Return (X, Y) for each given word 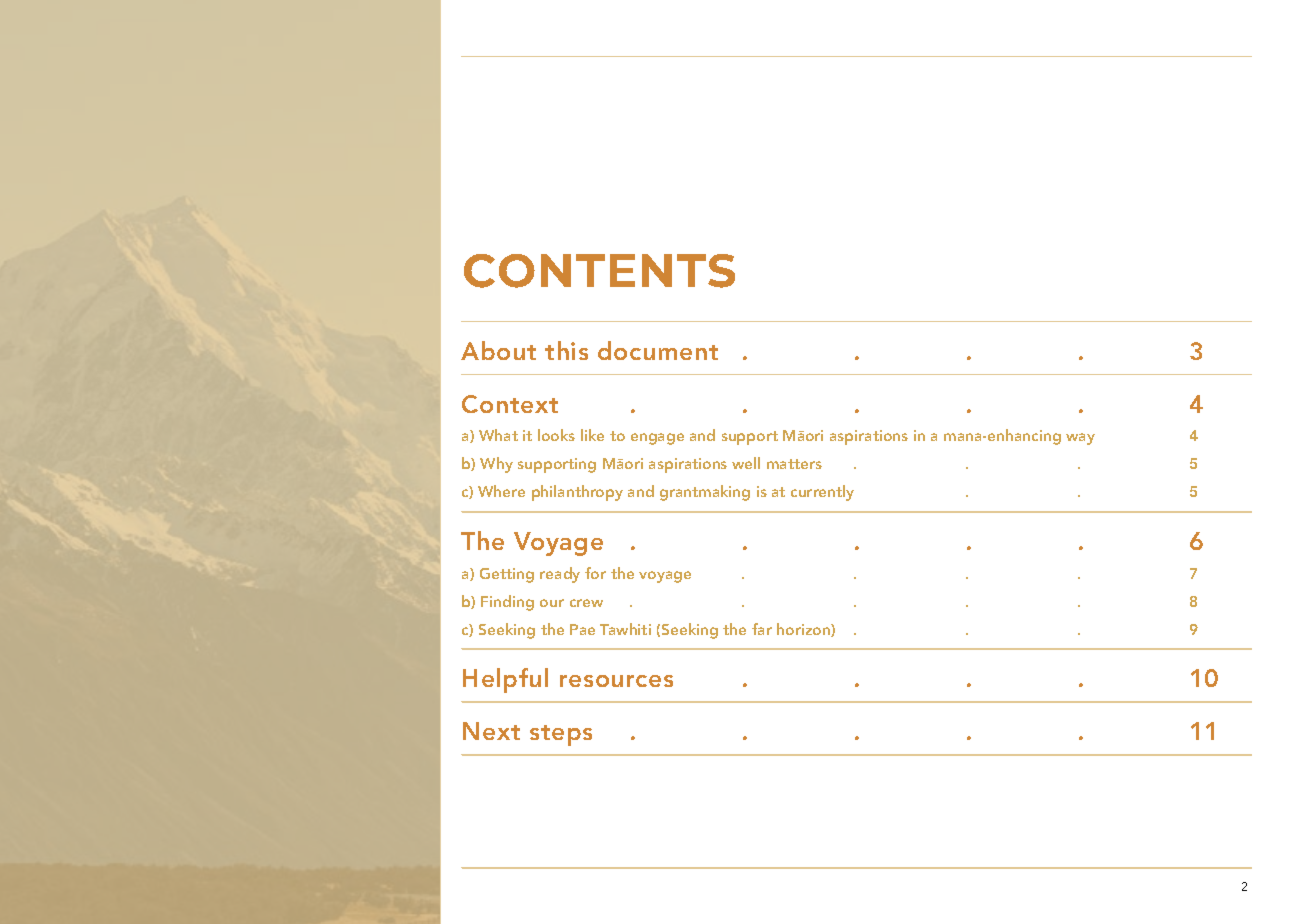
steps (561, 735)
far (762, 629)
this (566, 350)
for (595, 573)
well (746, 463)
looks (556, 435)
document (658, 350)
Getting (507, 575)
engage (657, 439)
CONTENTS (599, 271)
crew (586, 603)
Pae (582, 629)
